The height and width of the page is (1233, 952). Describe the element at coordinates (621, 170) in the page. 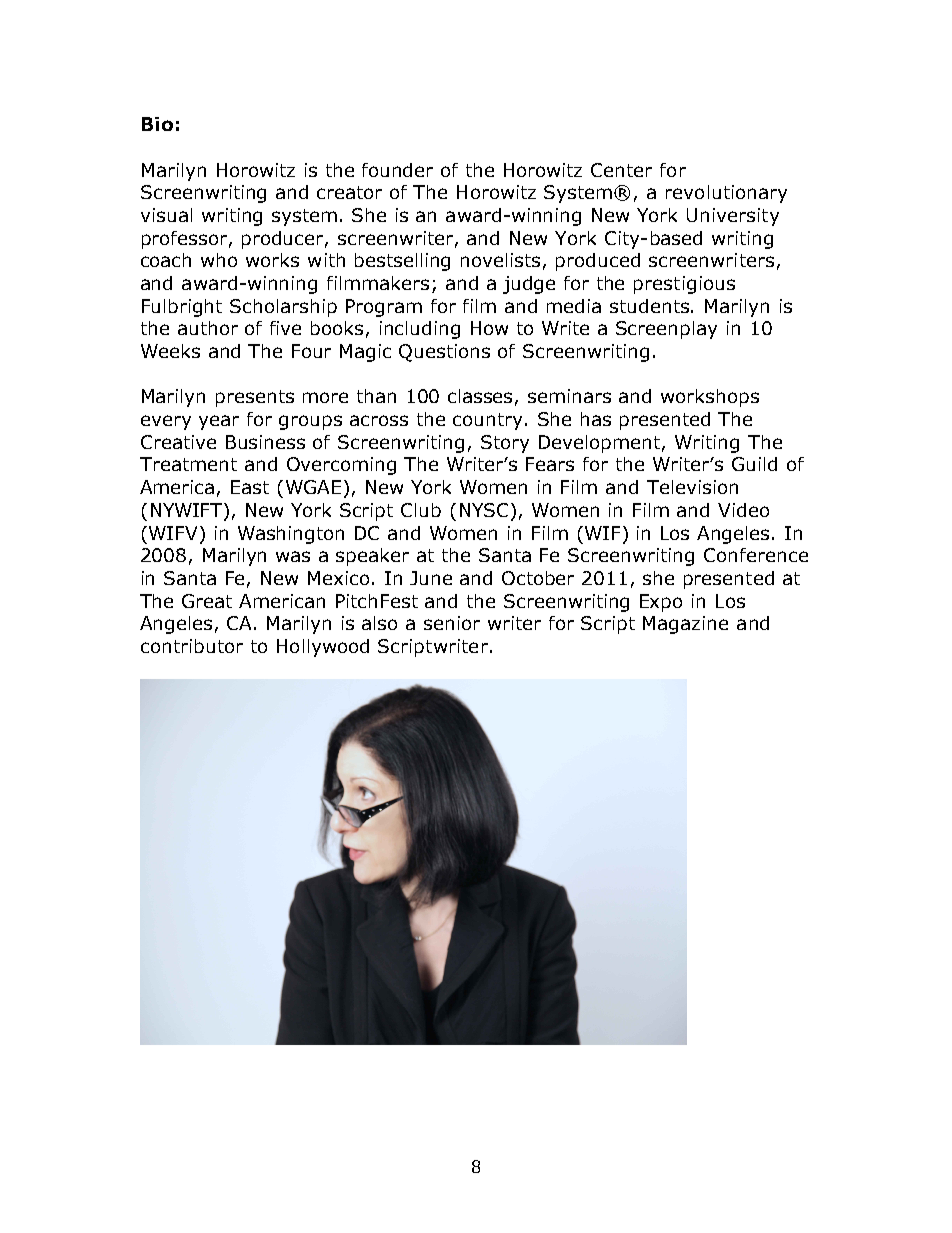

I see `Center` at that location.
